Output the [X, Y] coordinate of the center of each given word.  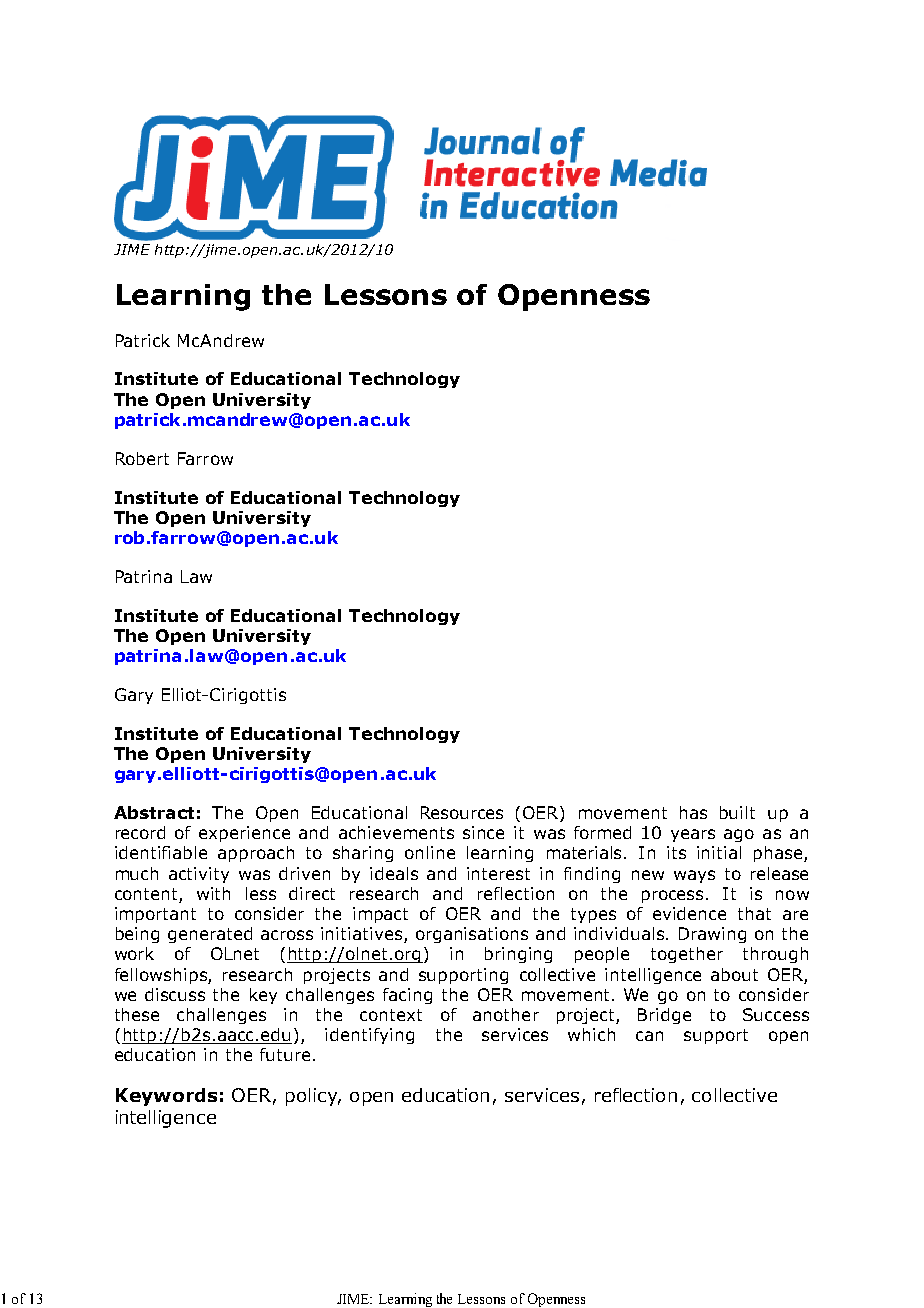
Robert [142, 458]
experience [244, 834]
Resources [462, 812]
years [693, 835]
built [737, 812]
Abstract [154, 812]
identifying [369, 1036]
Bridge [664, 1016]
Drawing [712, 935]
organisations [472, 935]
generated [210, 935]
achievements [396, 832]
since [483, 832]
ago [739, 835]
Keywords [166, 1097]
